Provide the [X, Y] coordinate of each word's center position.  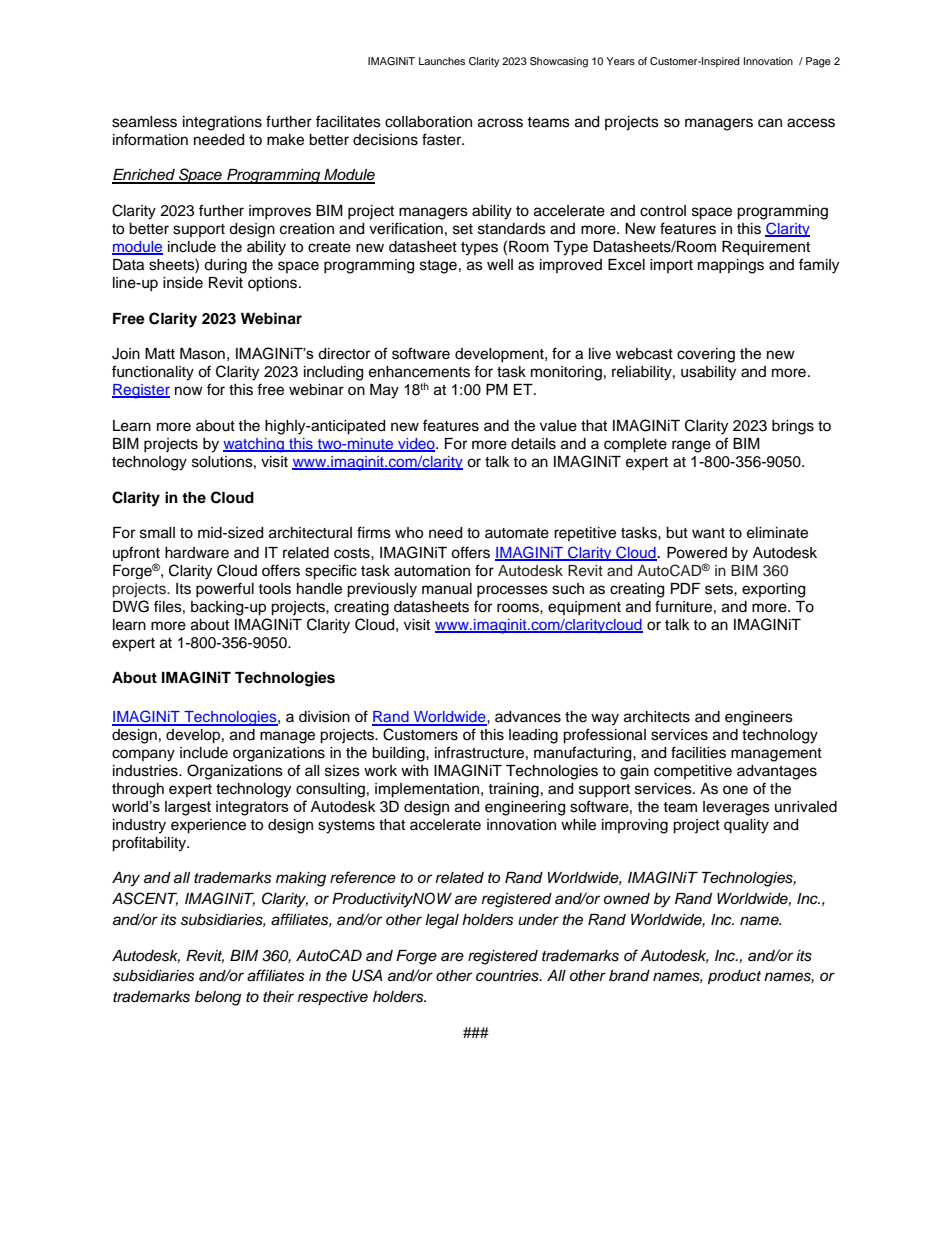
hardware [197, 553]
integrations [222, 123]
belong [218, 998]
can [770, 123]
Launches [442, 61]
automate [517, 533]
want [708, 533]
